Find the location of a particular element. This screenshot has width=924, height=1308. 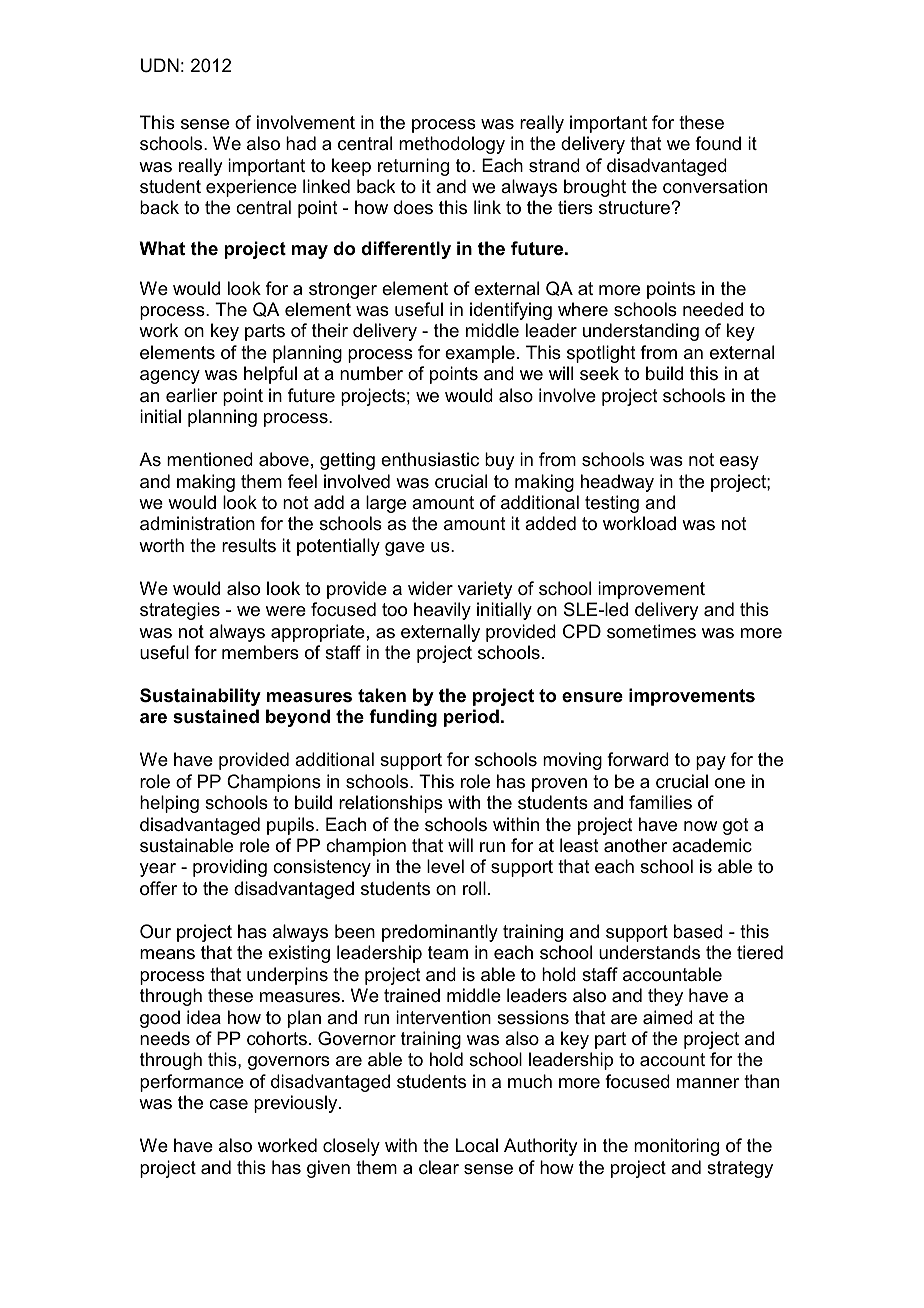

providing is located at coordinates (230, 868).
